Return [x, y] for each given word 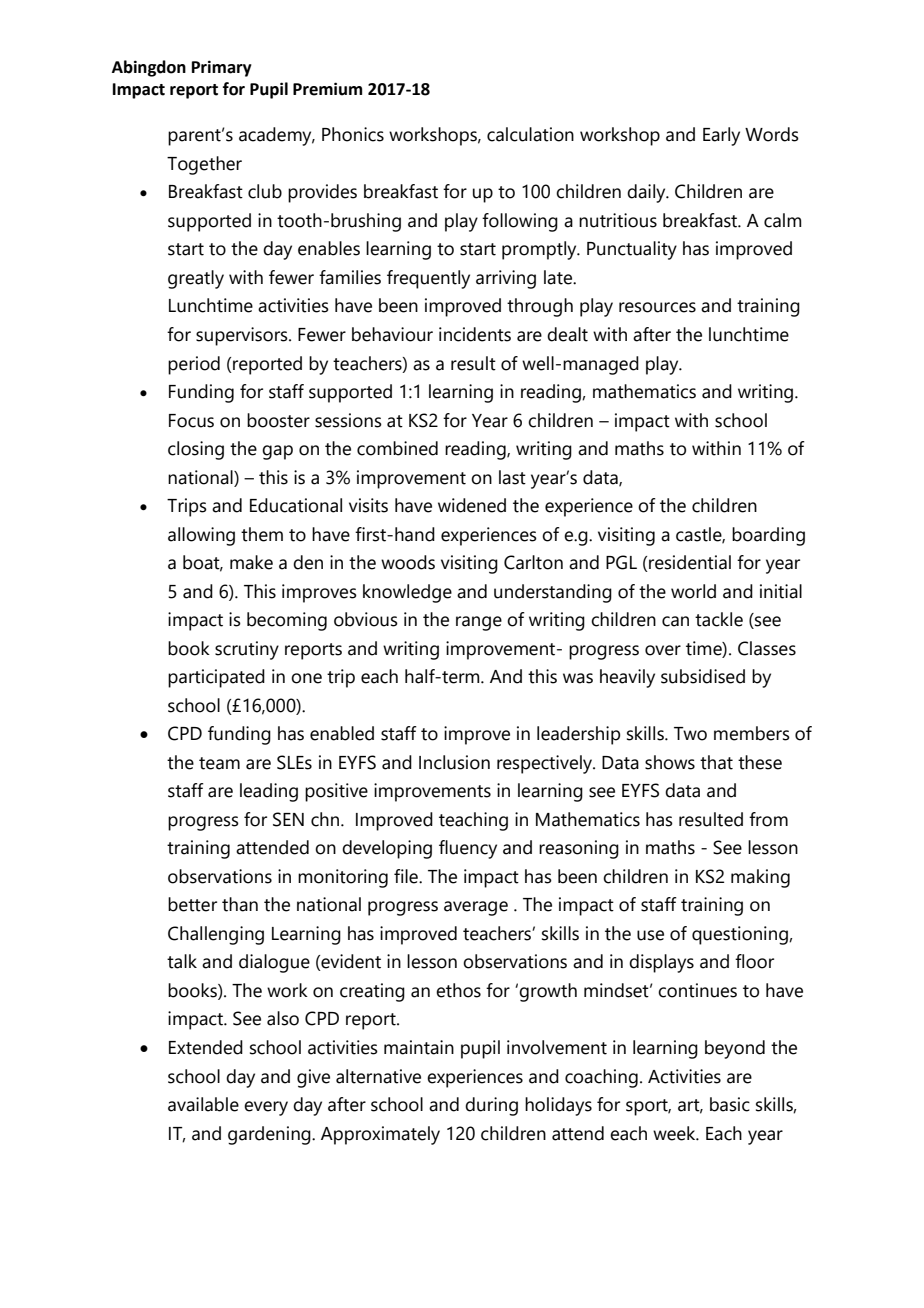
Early [721, 136]
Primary [222, 68]
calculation [530, 134]
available [203, 1104]
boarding [768, 536]
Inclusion [454, 762]
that [716, 762]
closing [196, 450]
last [512, 477]
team [219, 763]
